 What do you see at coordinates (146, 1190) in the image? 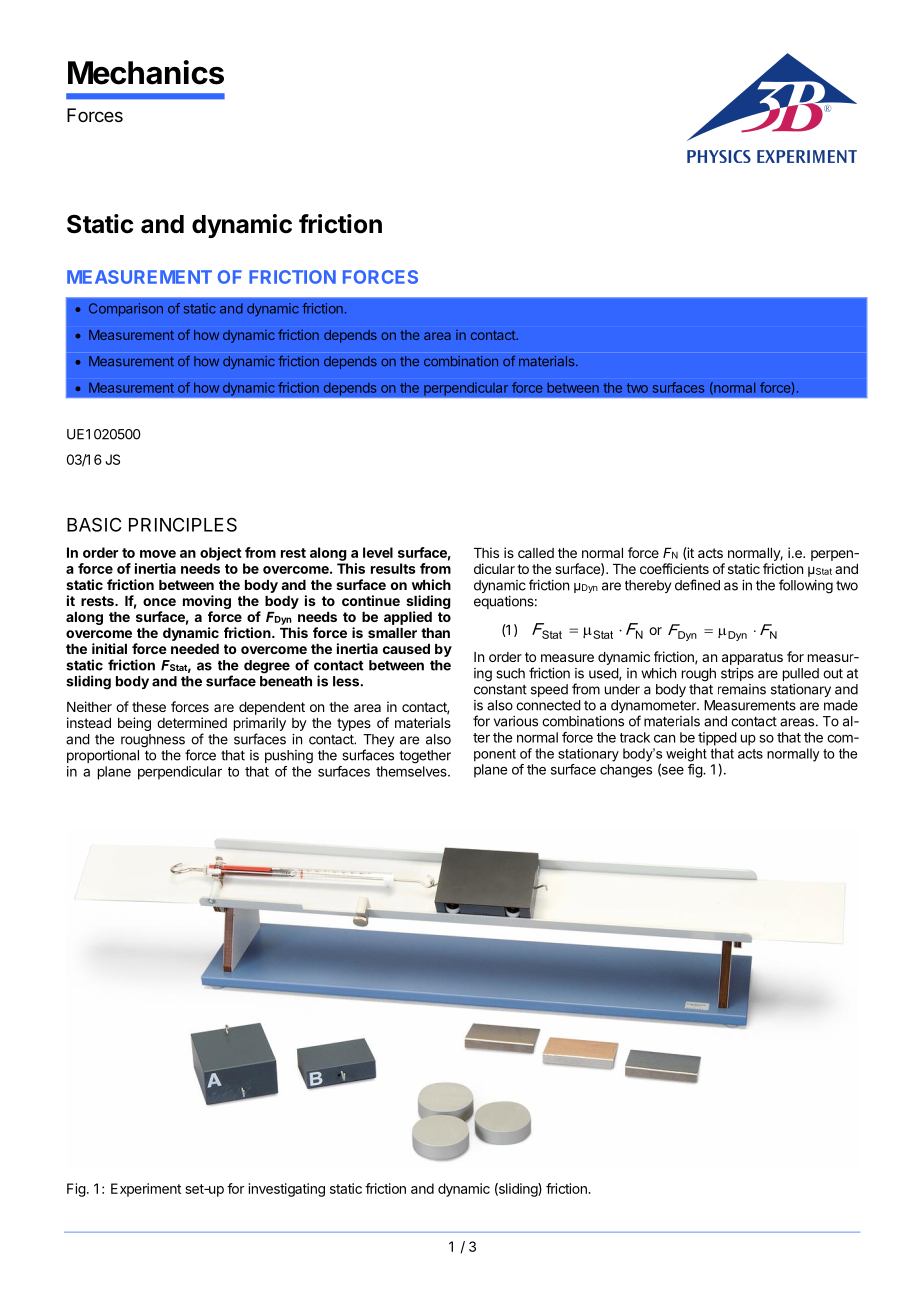
I see `Experiment` at bounding box center [146, 1190].
